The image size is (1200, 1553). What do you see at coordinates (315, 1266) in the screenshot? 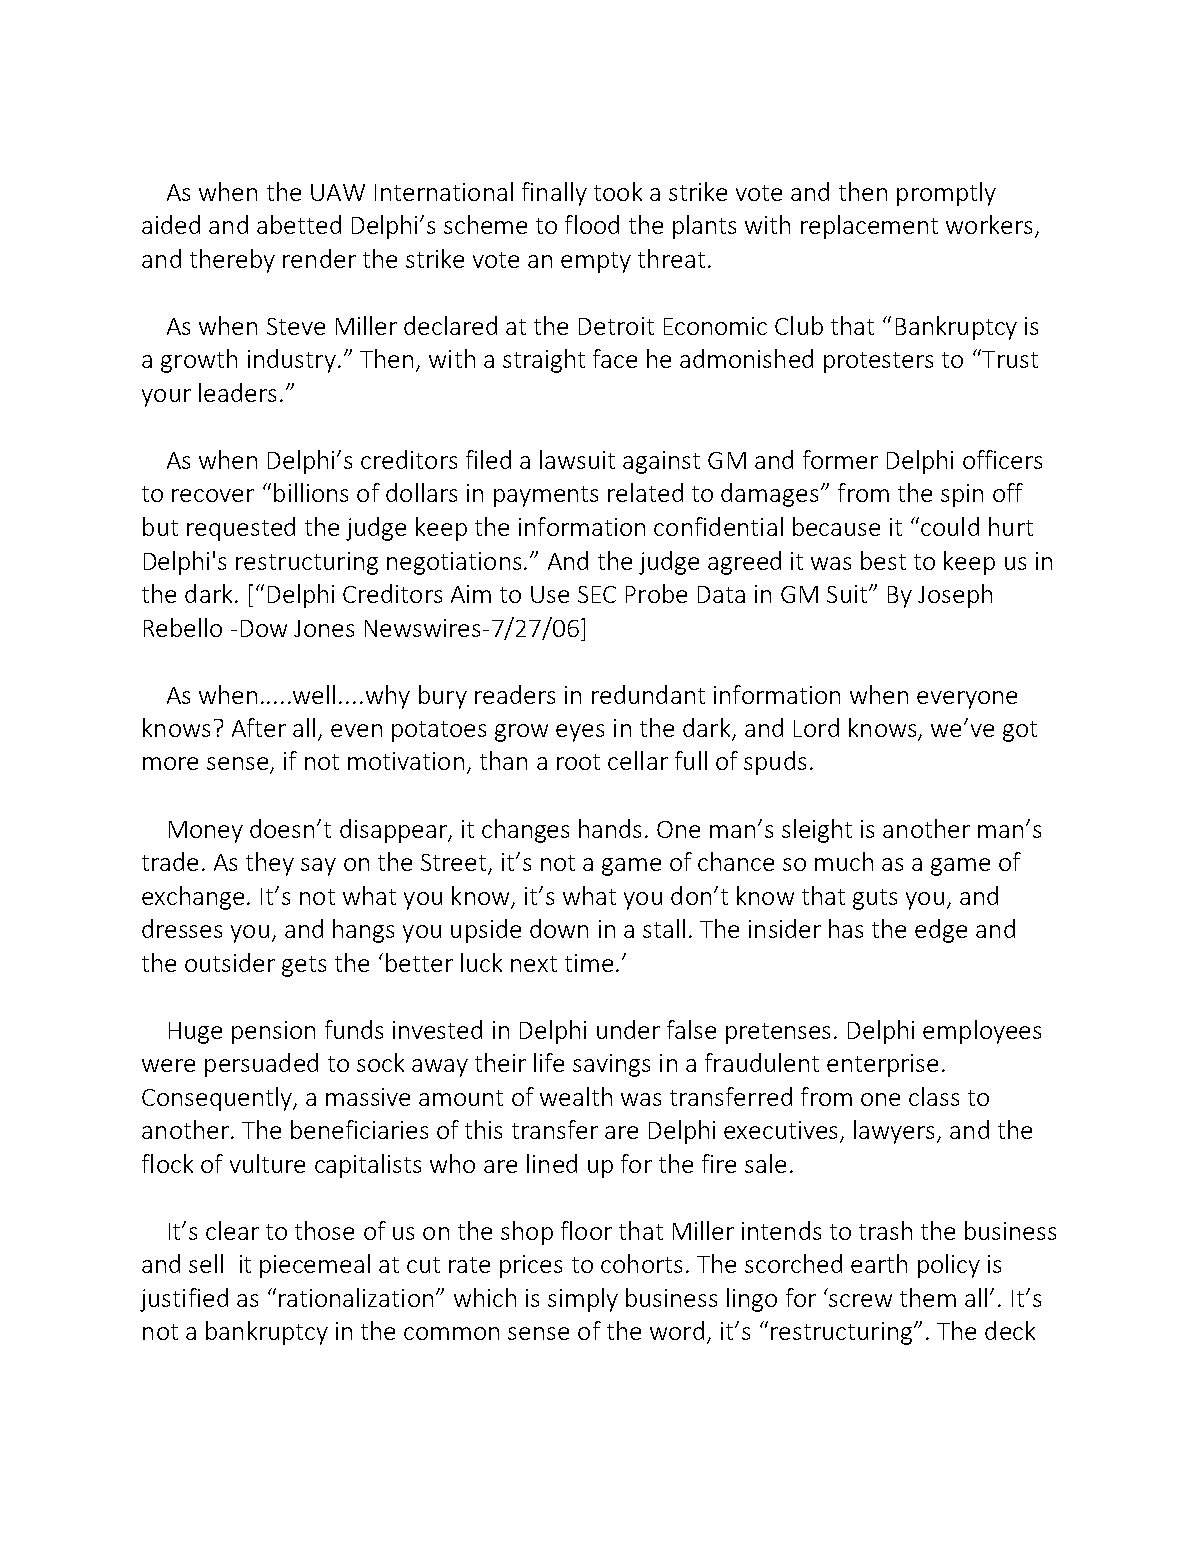
I see `piecemeal` at bounding box center [315, 1266].
